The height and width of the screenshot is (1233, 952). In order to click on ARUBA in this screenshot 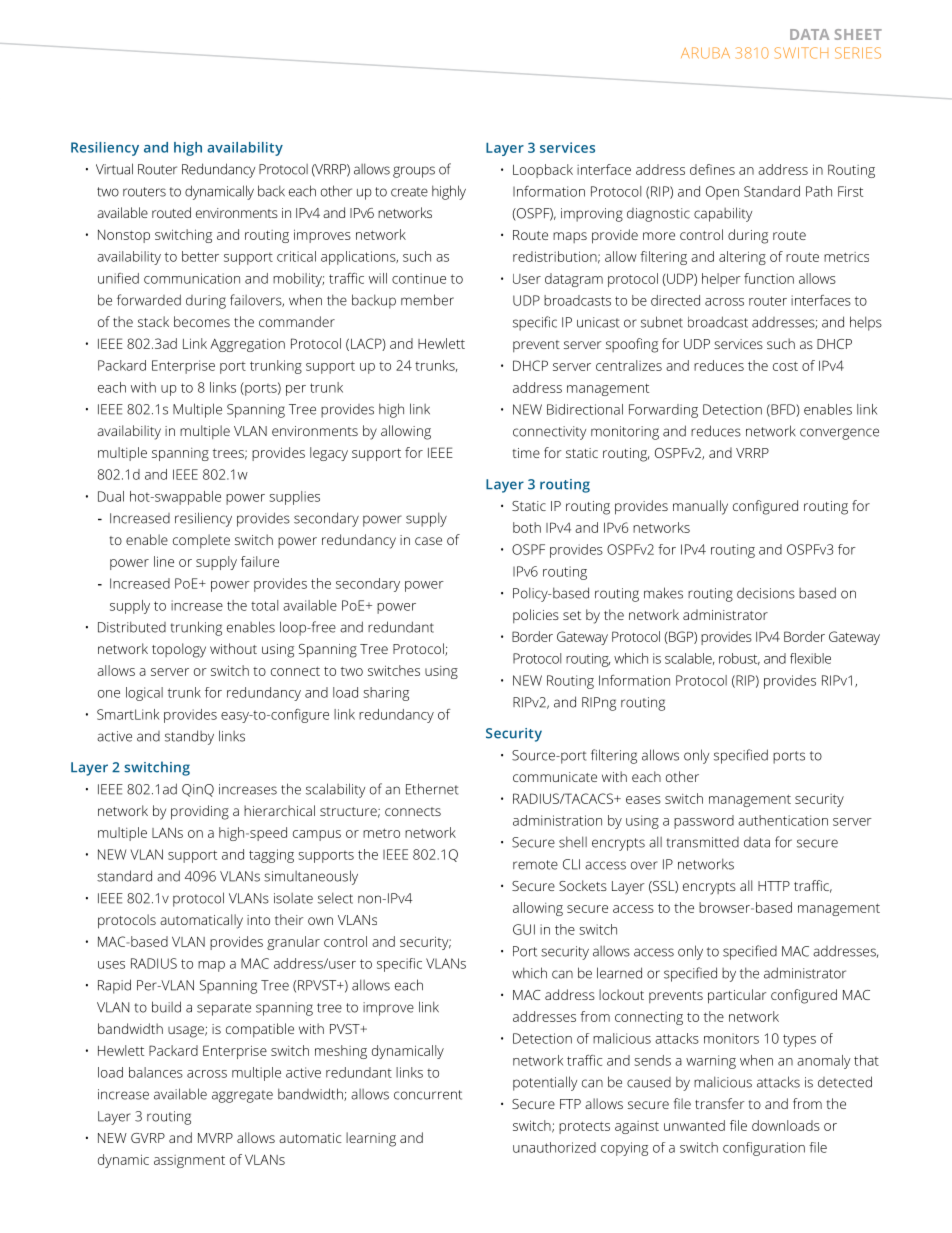, I will do `click(705, 53)`.
